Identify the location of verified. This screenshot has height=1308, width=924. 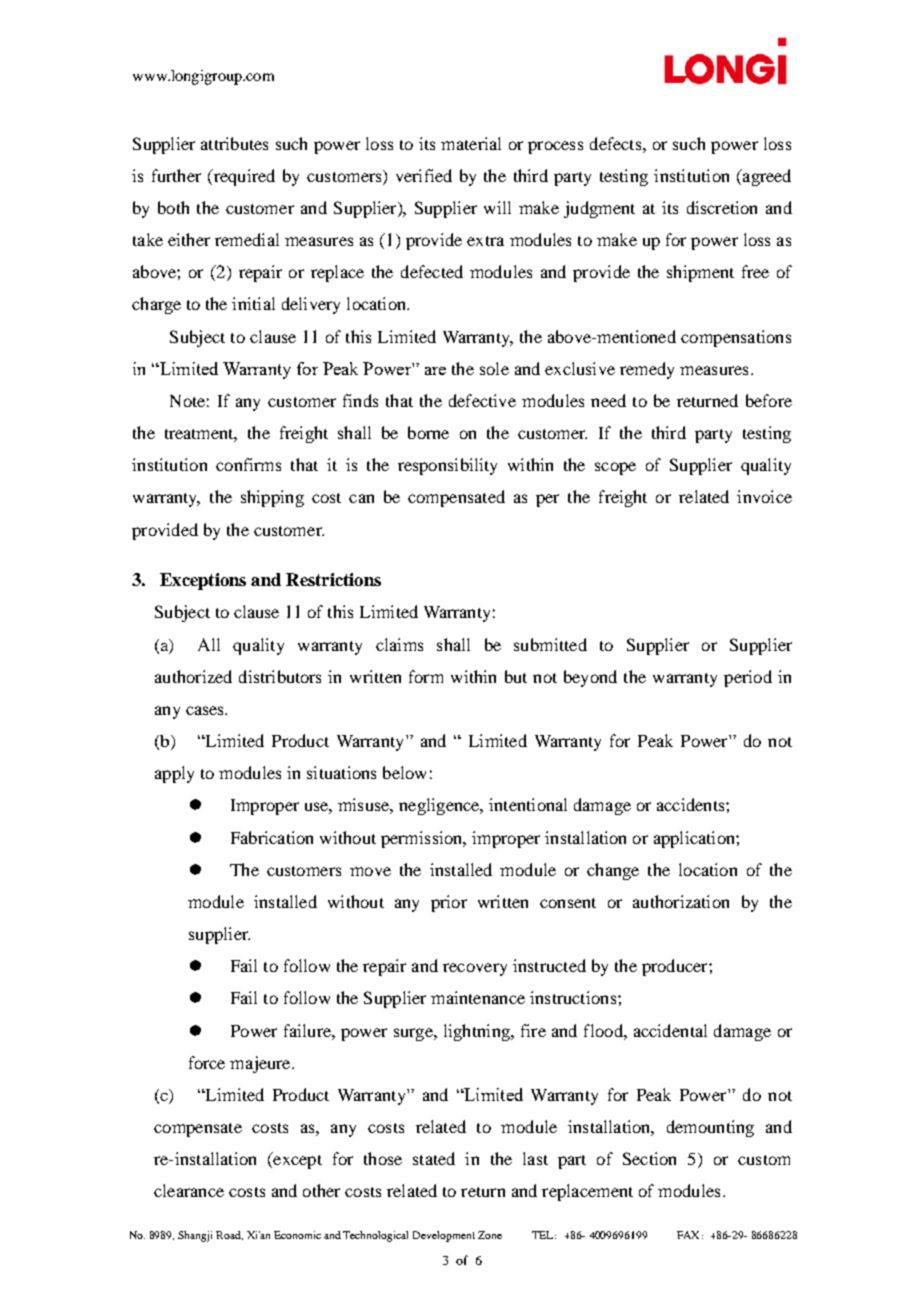
(424, 175).
